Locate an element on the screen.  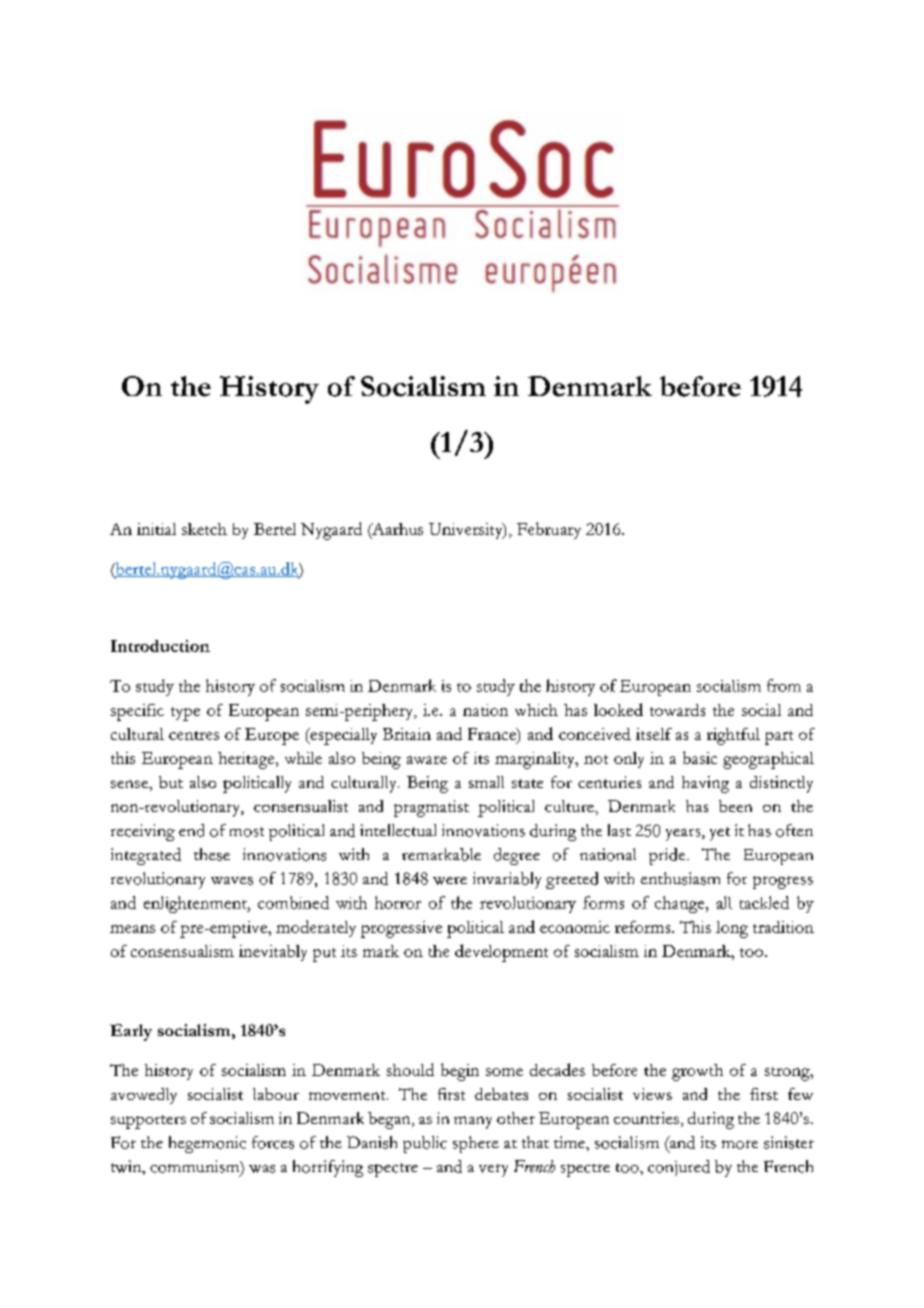
France is located at coordinates (493, 734).
